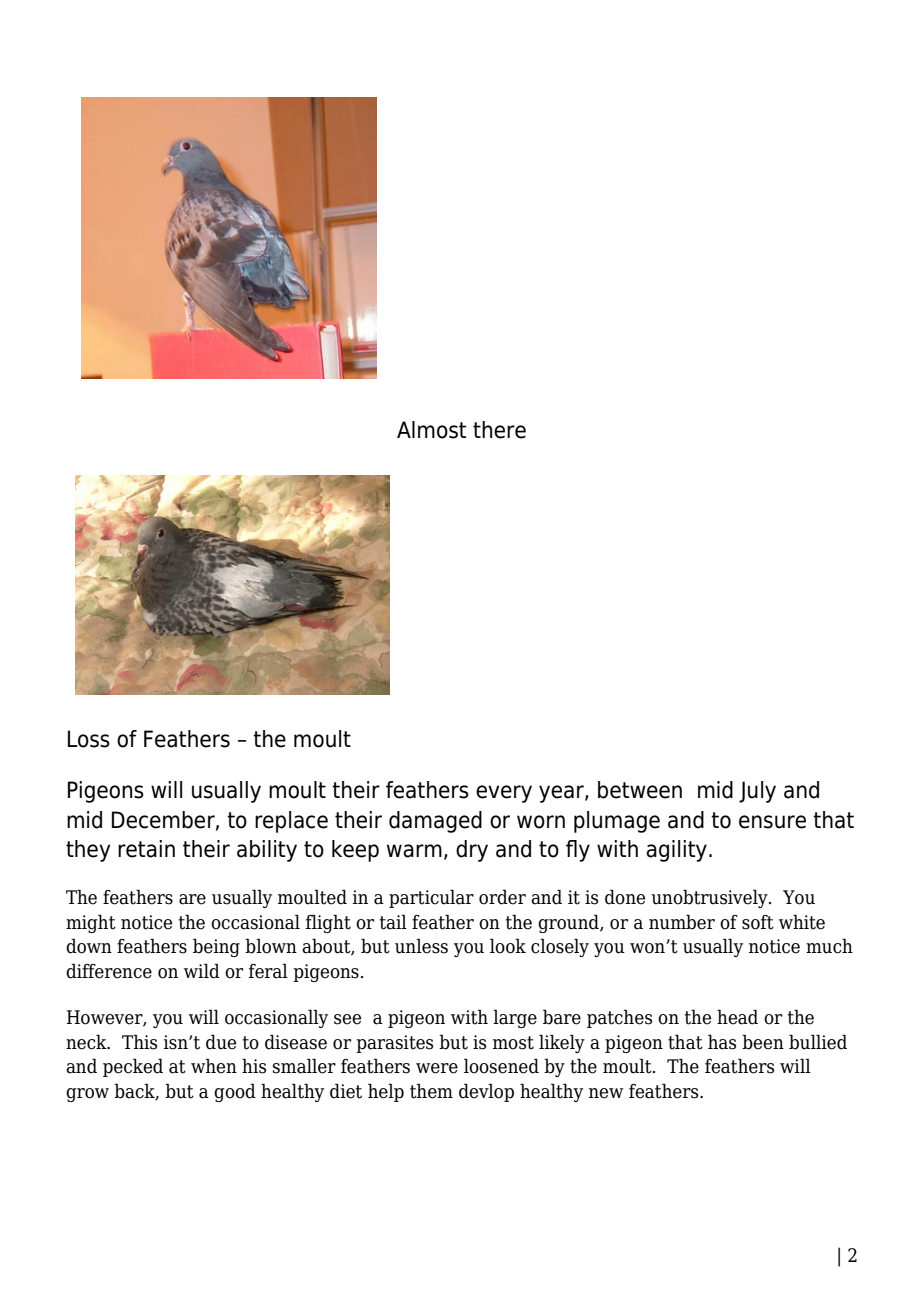 The image size is (924, 1308). Describe the element at coordinates (146, 849) in the page. I see `retain` at that location.
